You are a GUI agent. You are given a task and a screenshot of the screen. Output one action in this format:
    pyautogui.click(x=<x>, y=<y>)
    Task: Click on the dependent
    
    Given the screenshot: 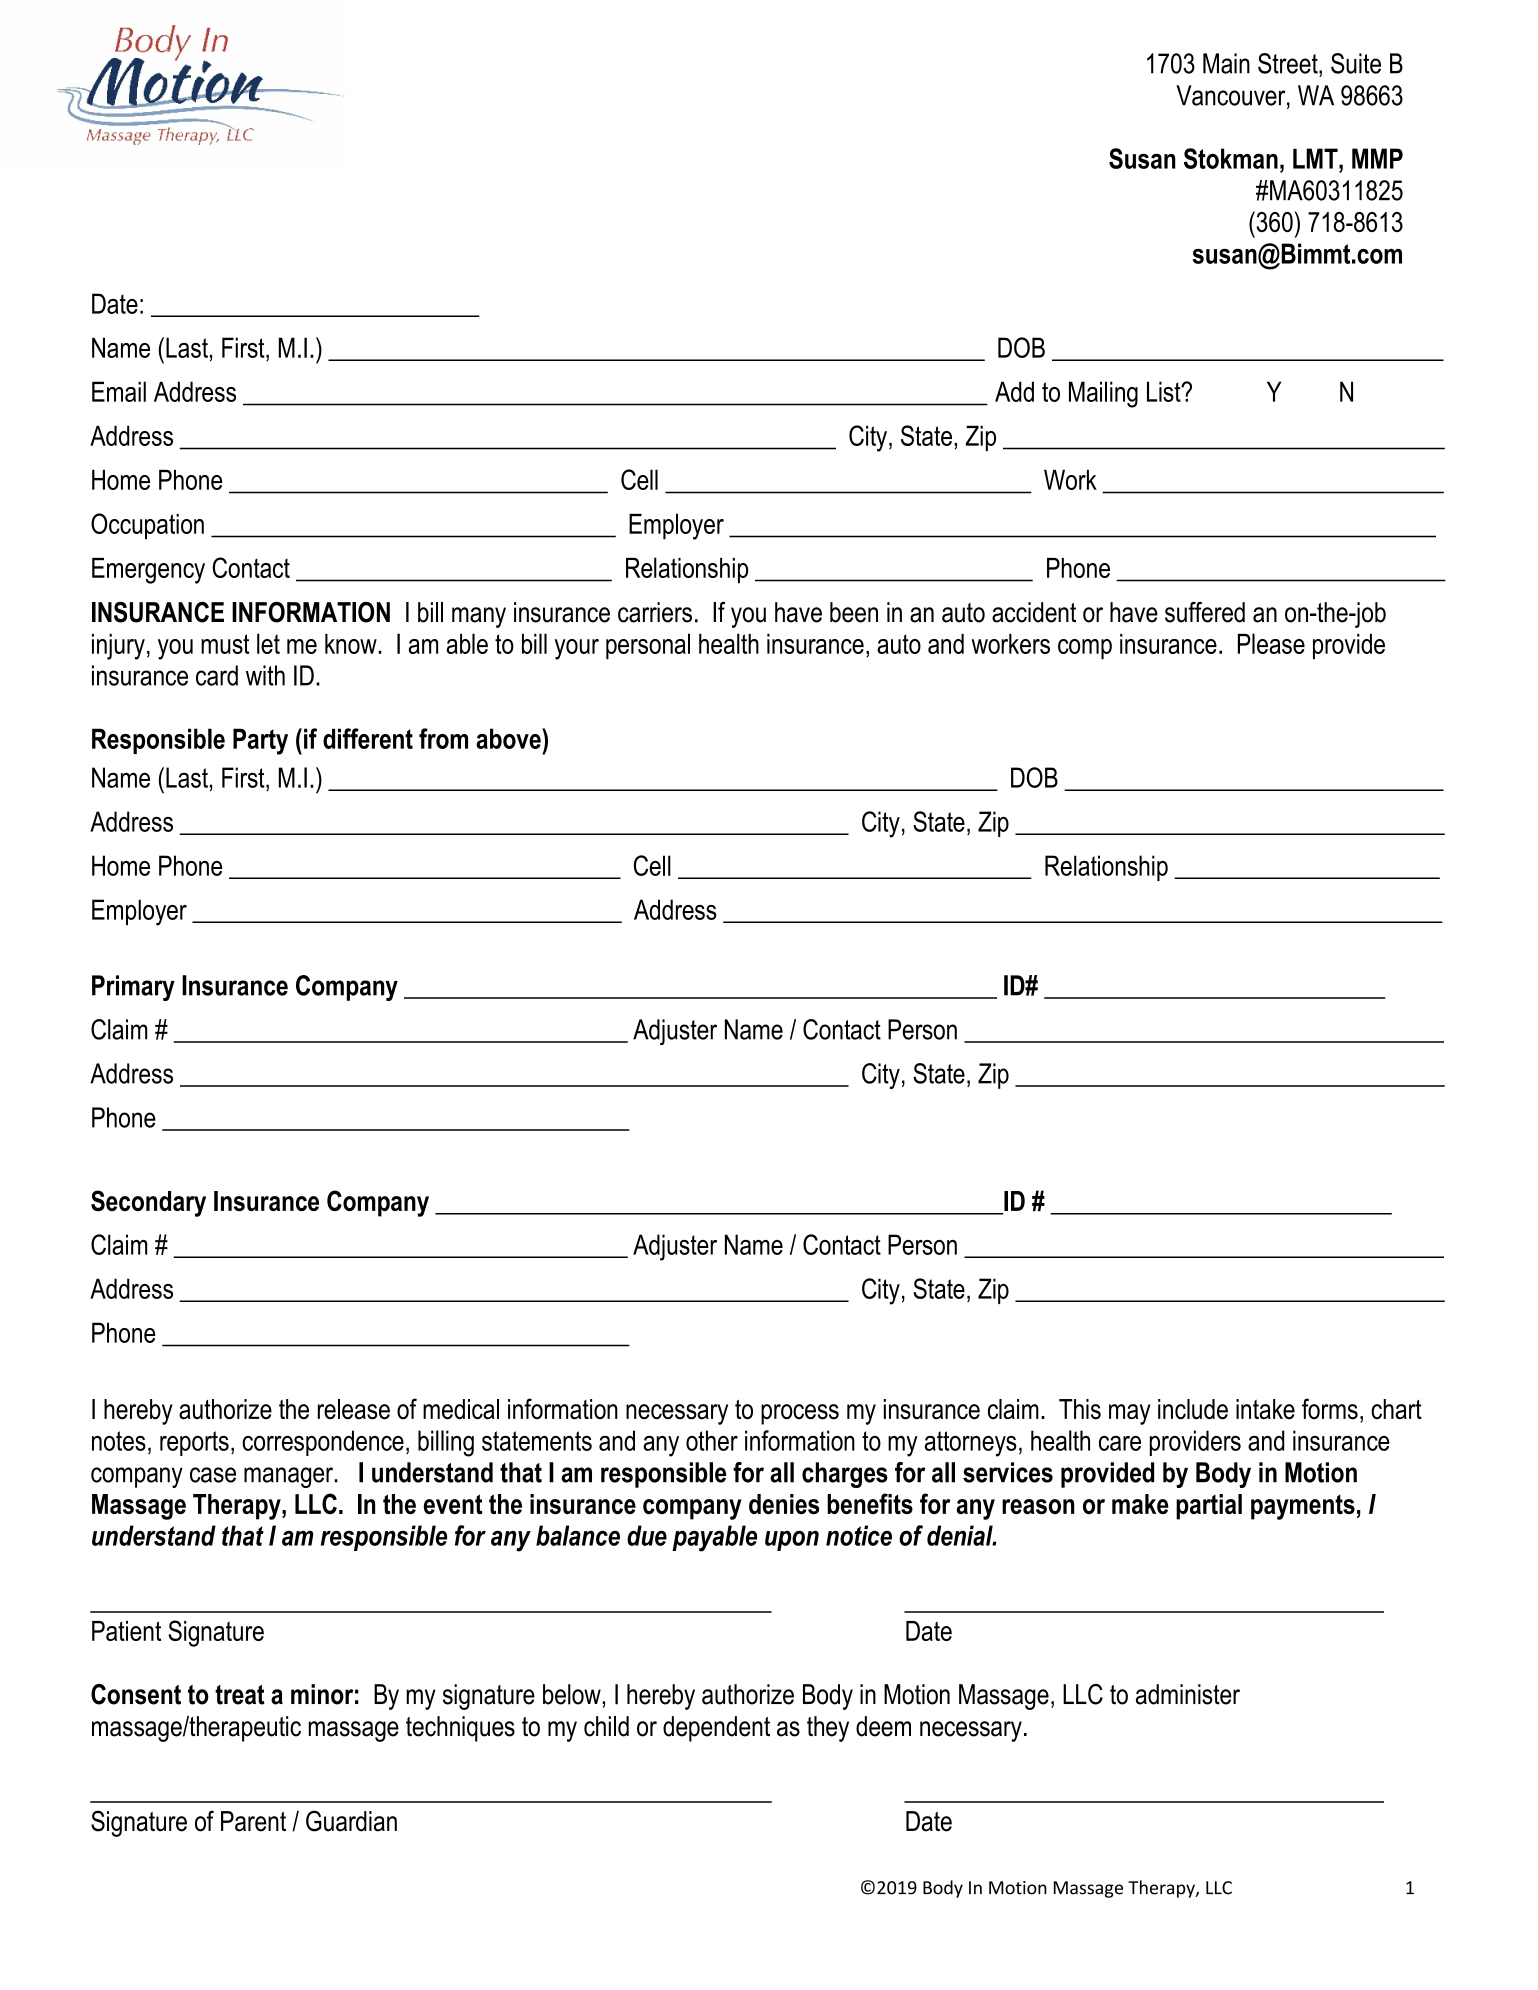 What is the action you would take?
    pyautogui.click(x=716, y=1729)
